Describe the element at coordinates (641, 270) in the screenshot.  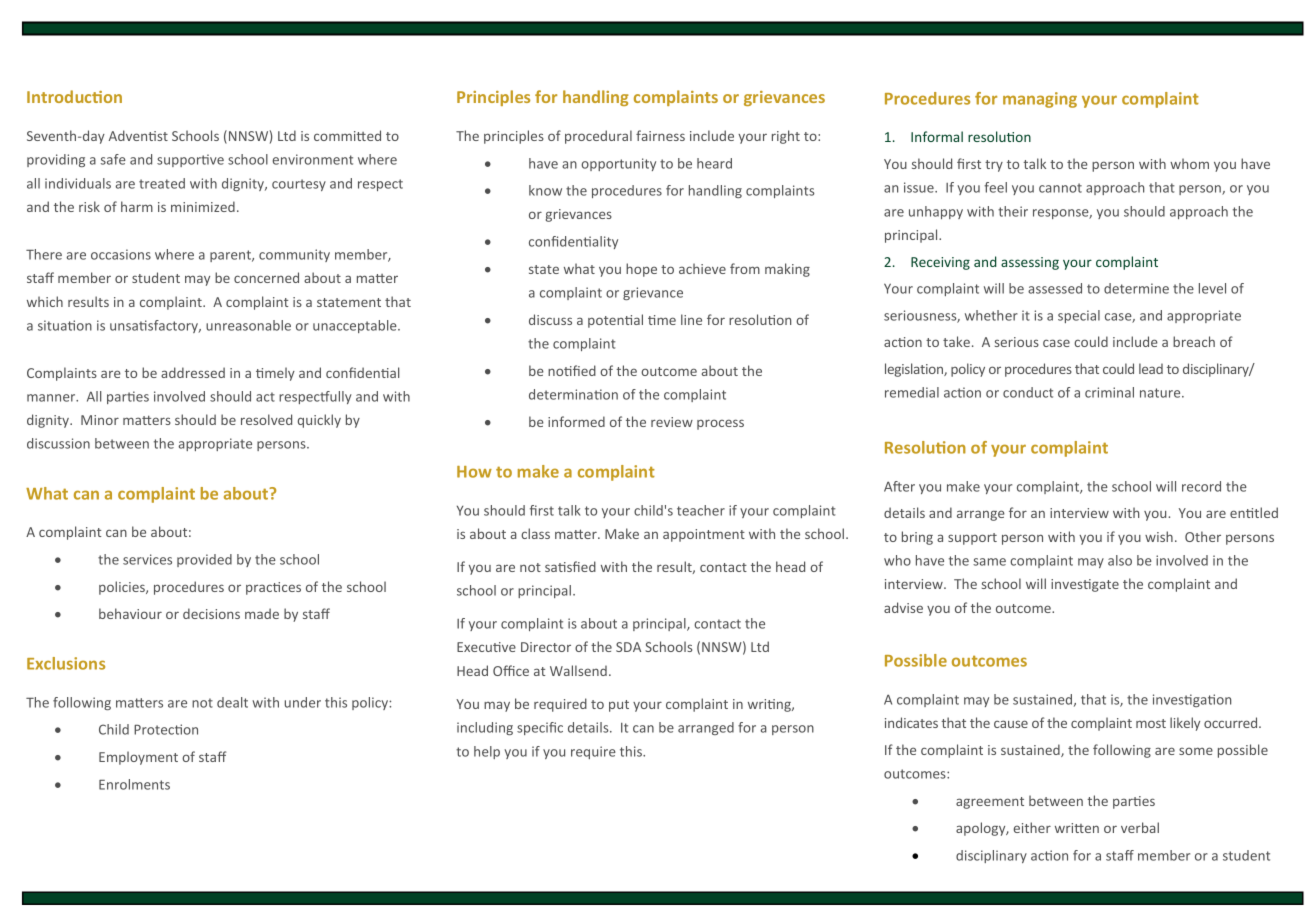
I see `hope` at that location.
